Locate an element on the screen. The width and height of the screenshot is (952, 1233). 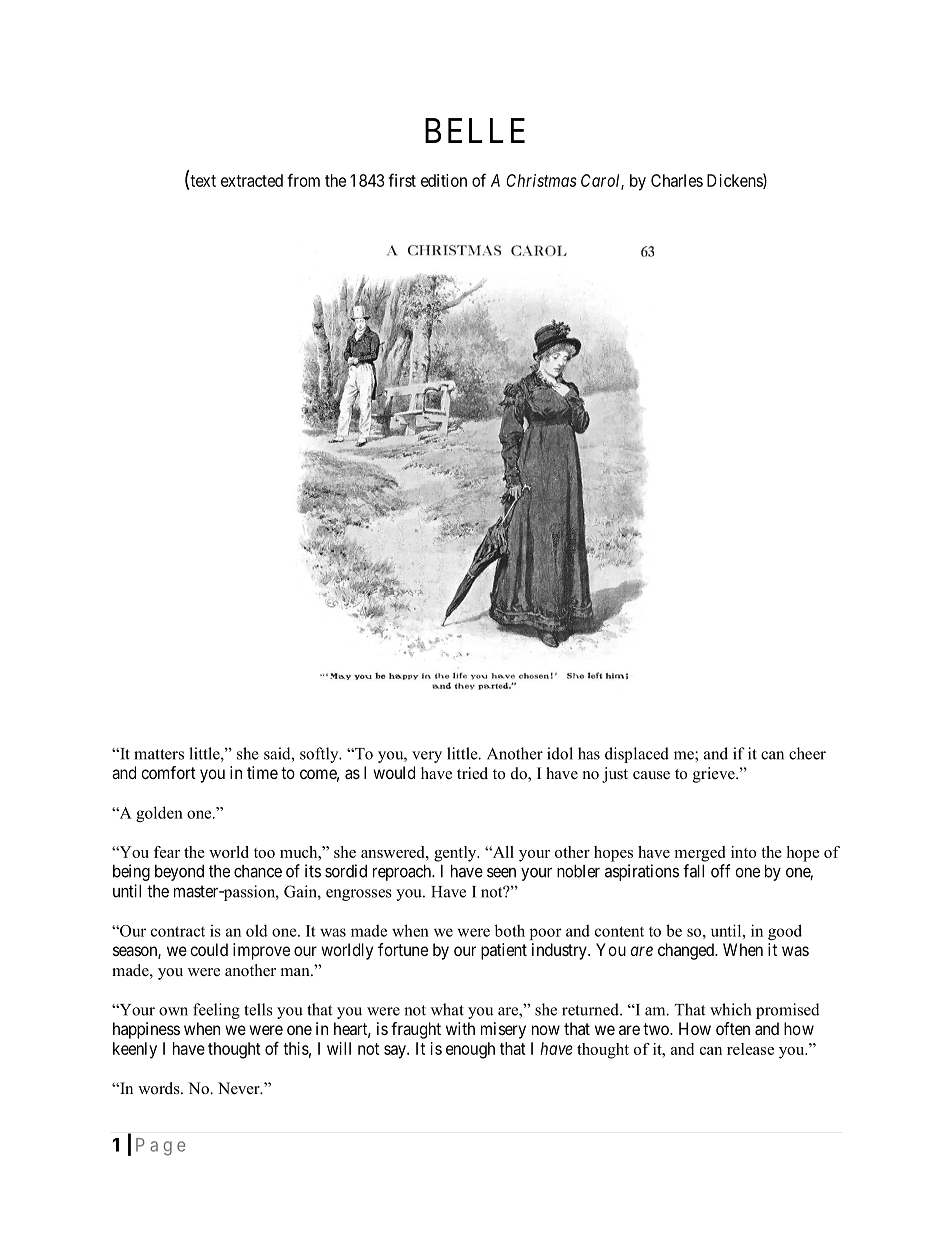
grieve is located at coordinates (715, 775).
